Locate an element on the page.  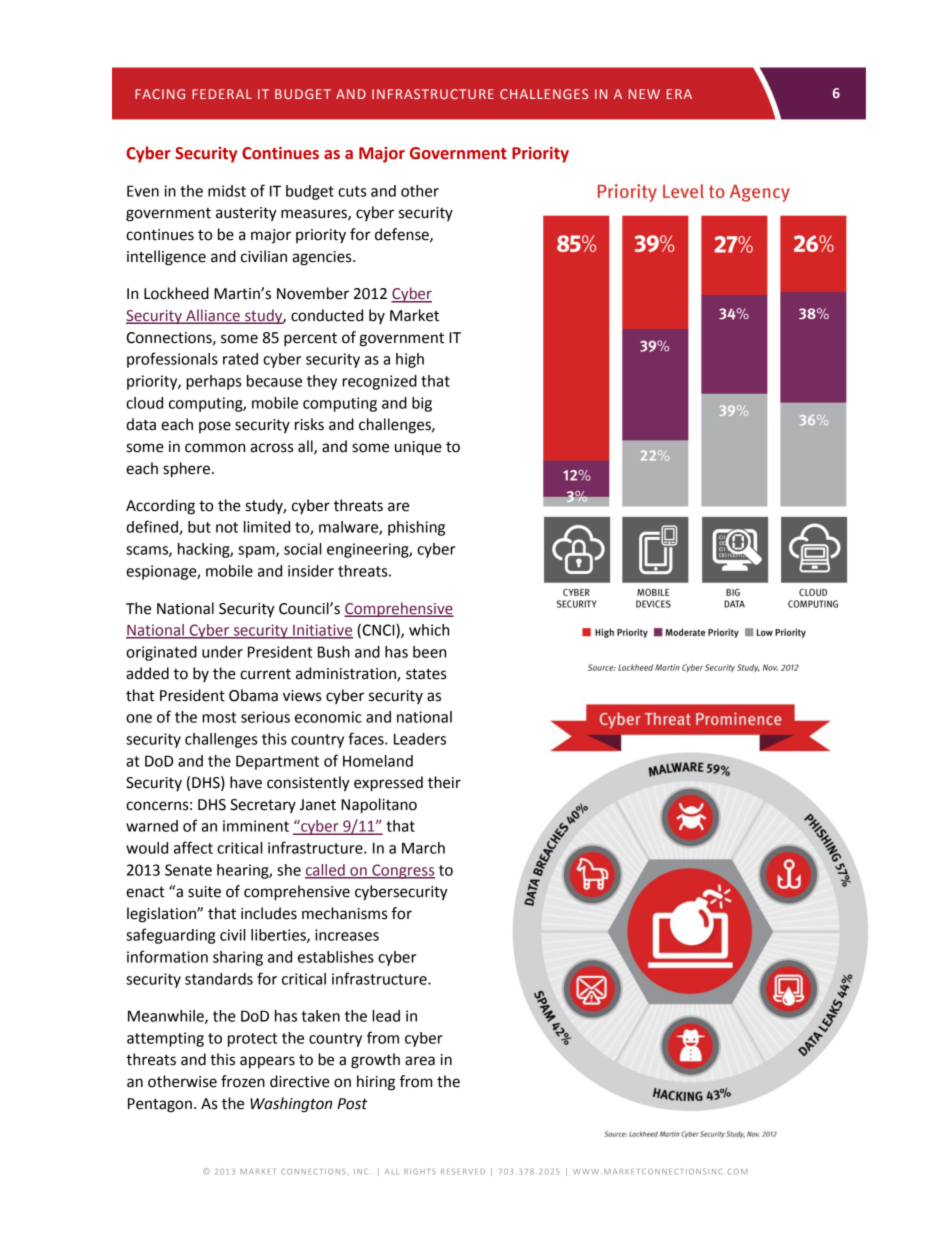
their is located at coordinates (444, 782).
